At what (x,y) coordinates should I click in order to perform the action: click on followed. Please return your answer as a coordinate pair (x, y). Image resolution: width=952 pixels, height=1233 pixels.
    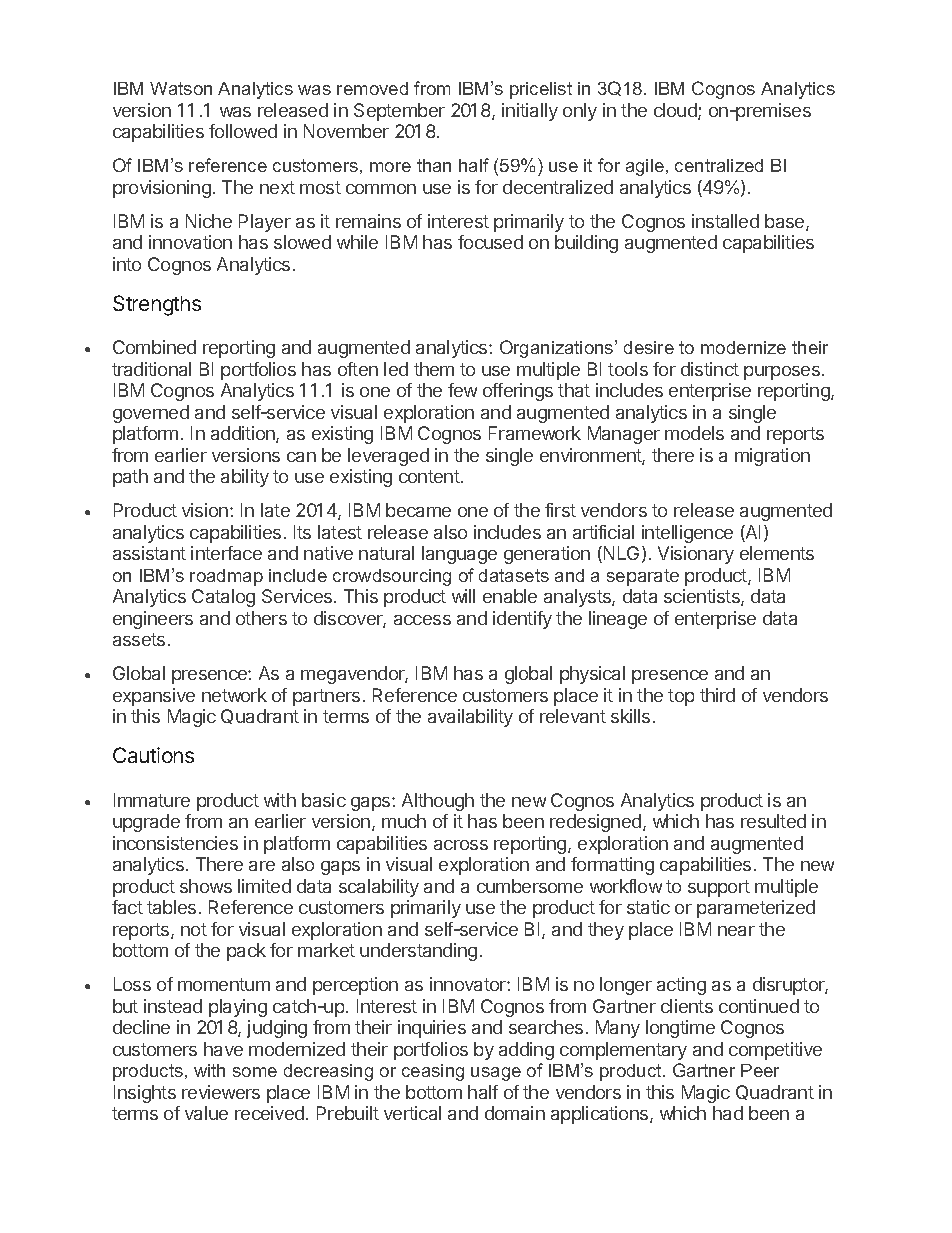
    Looking at the image, I should click on (243, 131).
